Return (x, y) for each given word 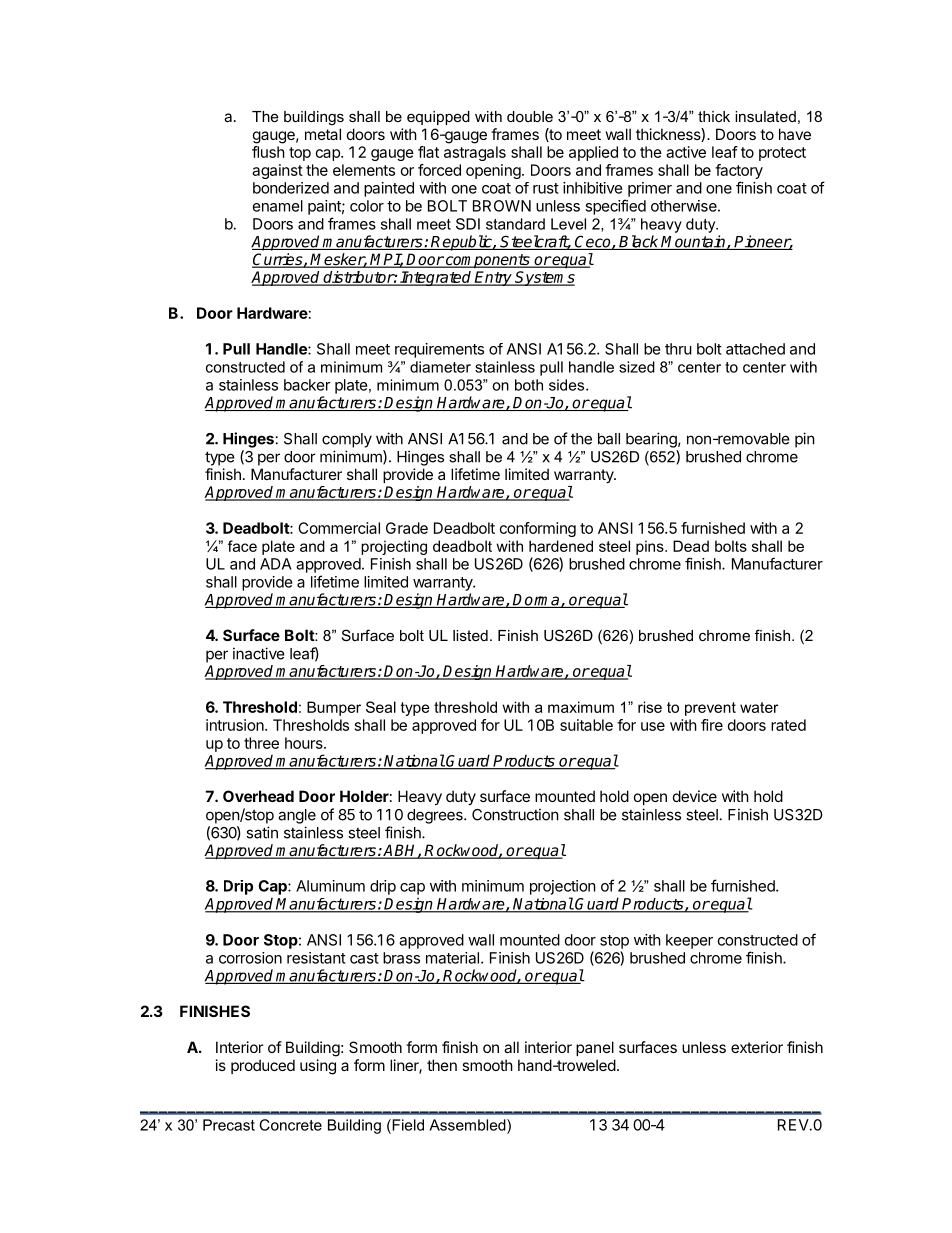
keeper (689, 941)
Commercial (339, 528)
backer (307, 385)
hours (305, 743)
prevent (710, 709)
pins (651, 547)
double (530, 116)
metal (323, 134)
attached (755, 349)
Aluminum (330, 886)
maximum (581, 707)
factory (739, 171)
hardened (561, 546)
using (318, 1067)
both (529, 385)
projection (563, 887)
